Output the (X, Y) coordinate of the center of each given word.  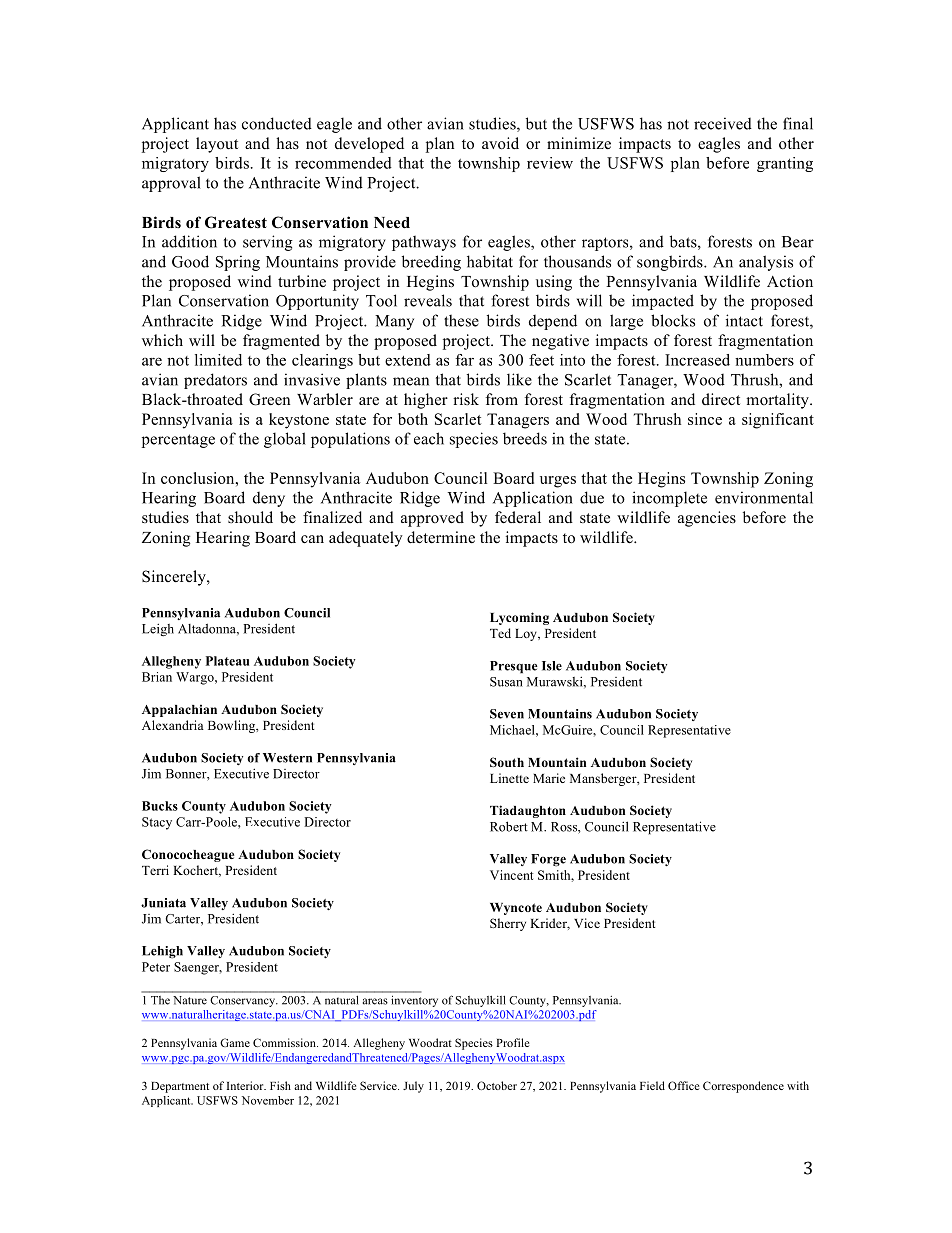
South (507, 762)
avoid (500, 143)
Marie (549, 778)
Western (287, 758)
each (429, 438)
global (285, 440)
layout (217, 145)
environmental (764, 497)
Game (235, 1042)
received (723, 123)
